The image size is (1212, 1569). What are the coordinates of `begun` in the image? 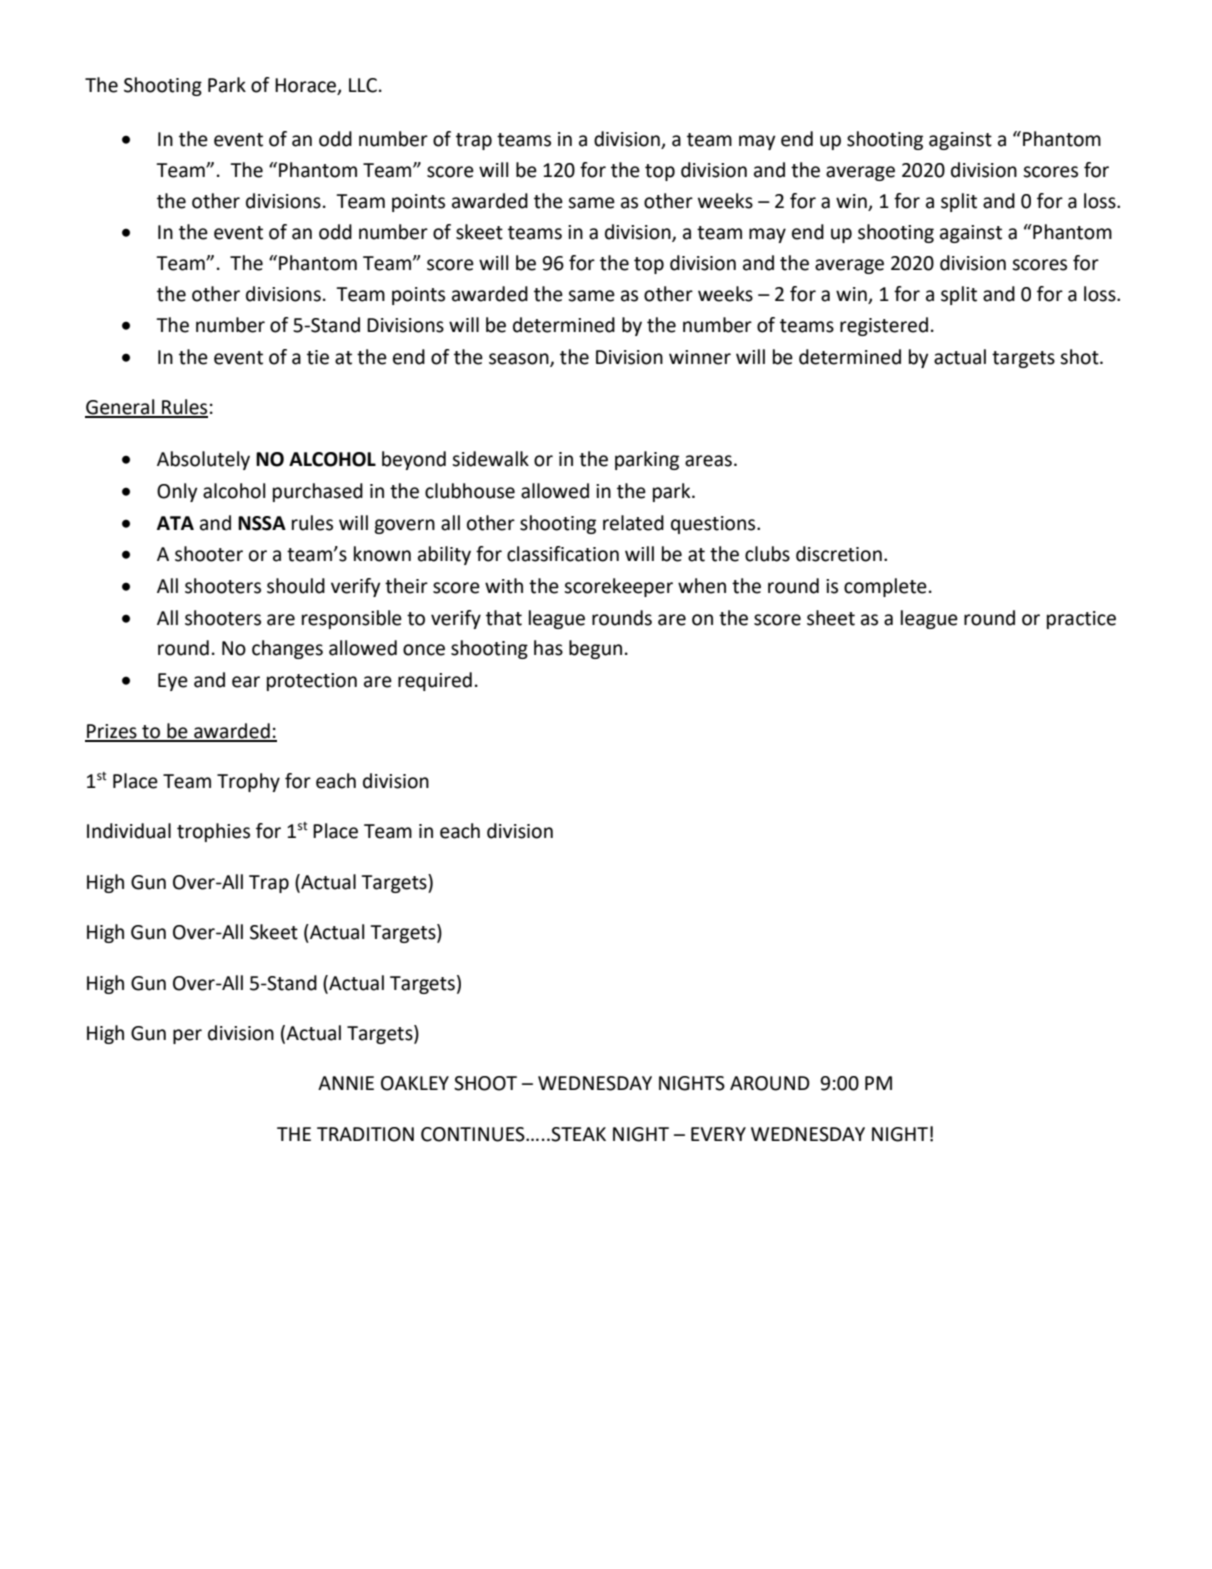 It's located at (595, 649).
